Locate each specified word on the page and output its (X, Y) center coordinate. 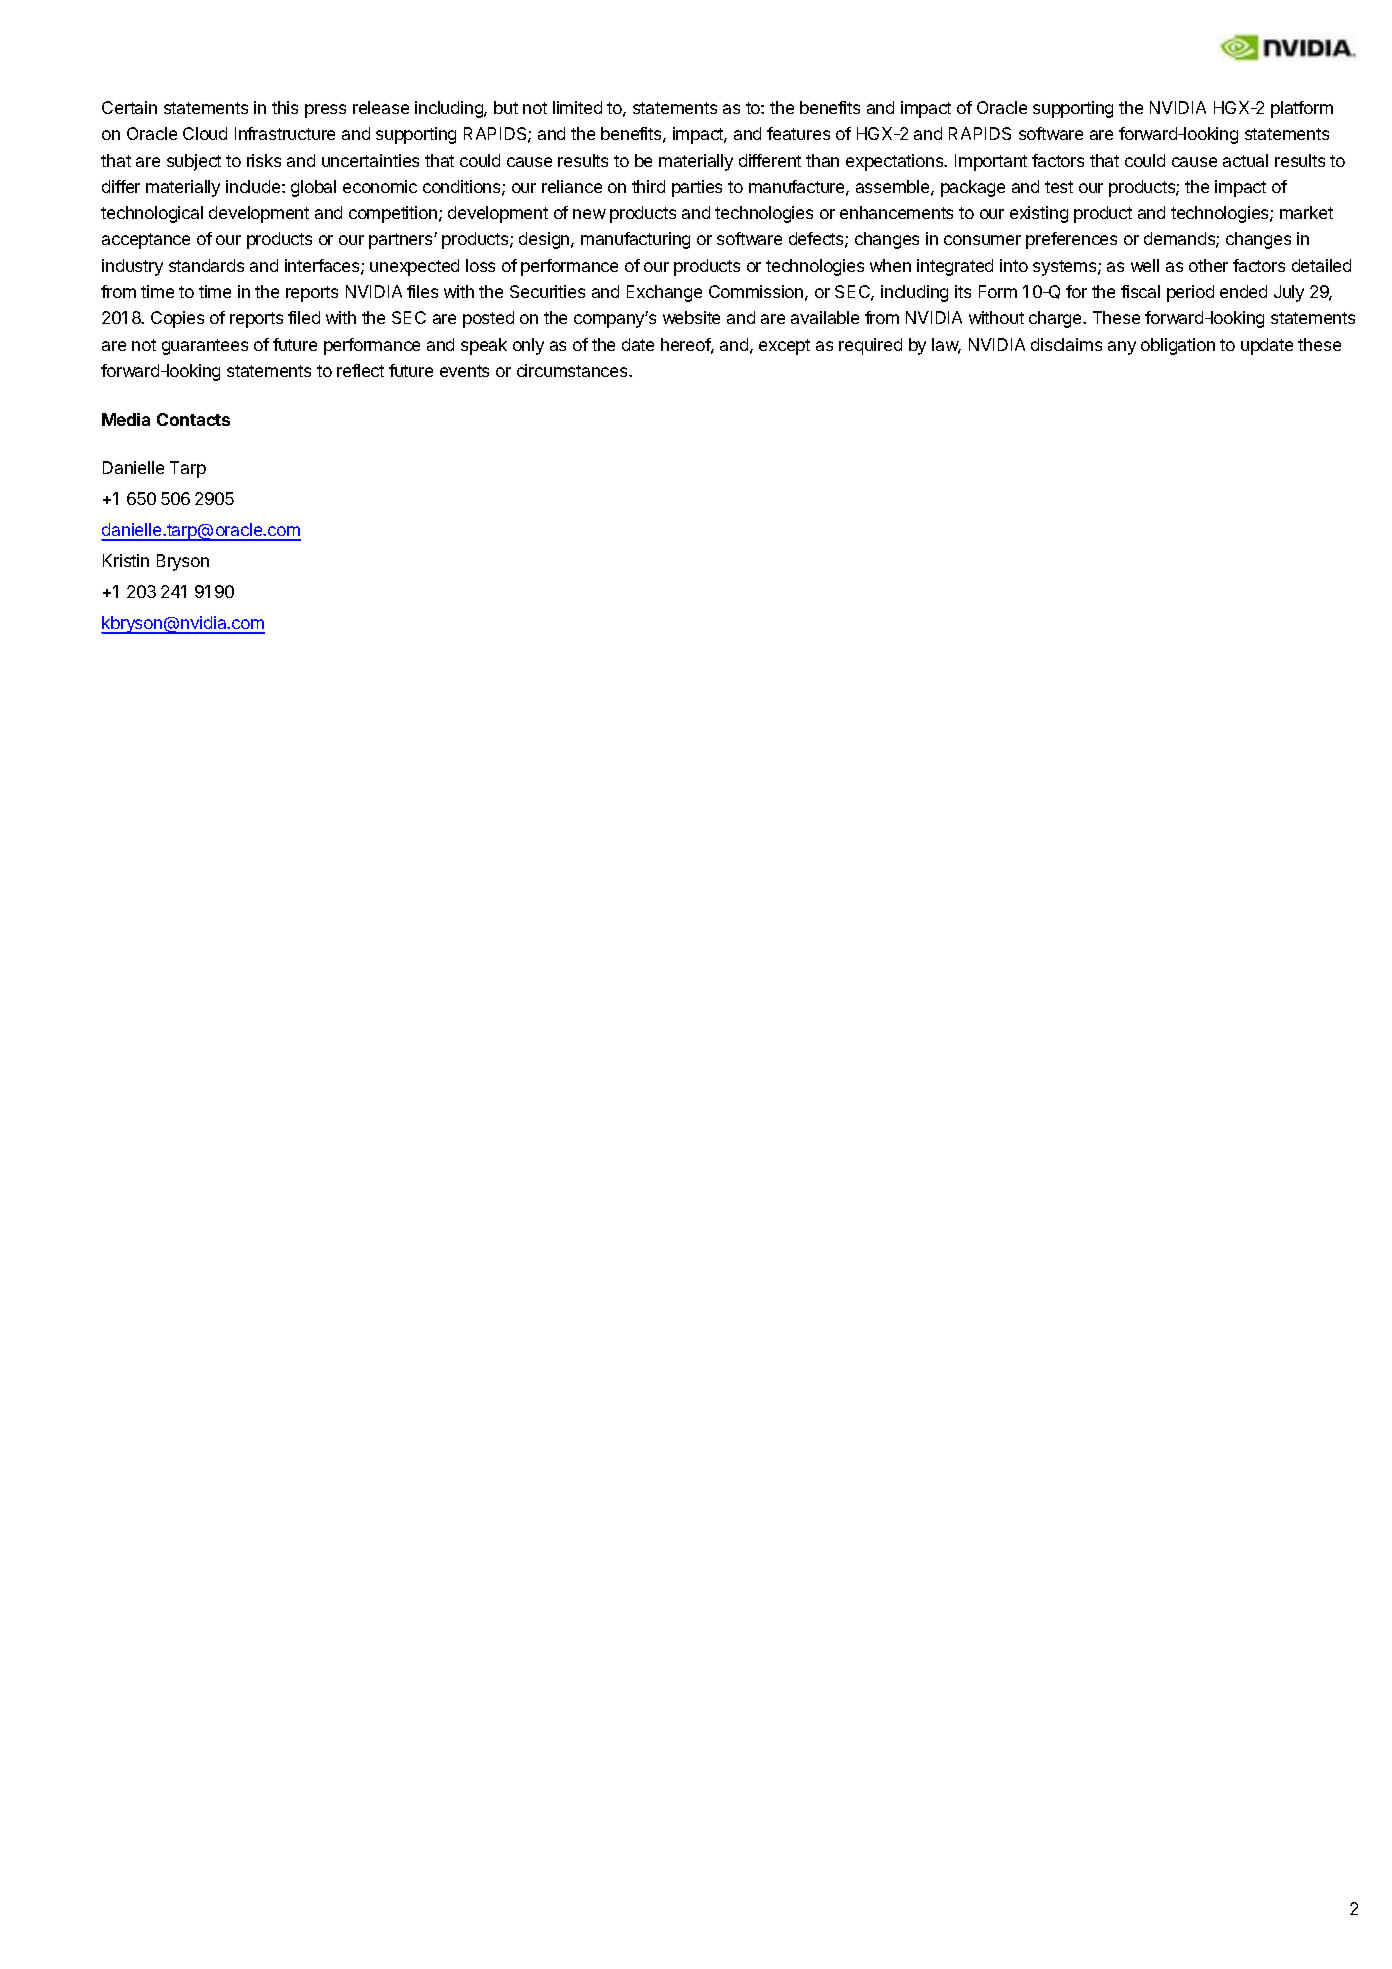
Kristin (126, 560)
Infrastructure (285, 133)
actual (1245, 160)
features (798, 133)
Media (126, 419)
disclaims (1066, 344)
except (784, 347)
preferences (1071, 240)
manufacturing (635, 240)
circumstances (573, 370)
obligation (1178, 346)
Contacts (193, 419)
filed (304, 317)
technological (152, 214)
